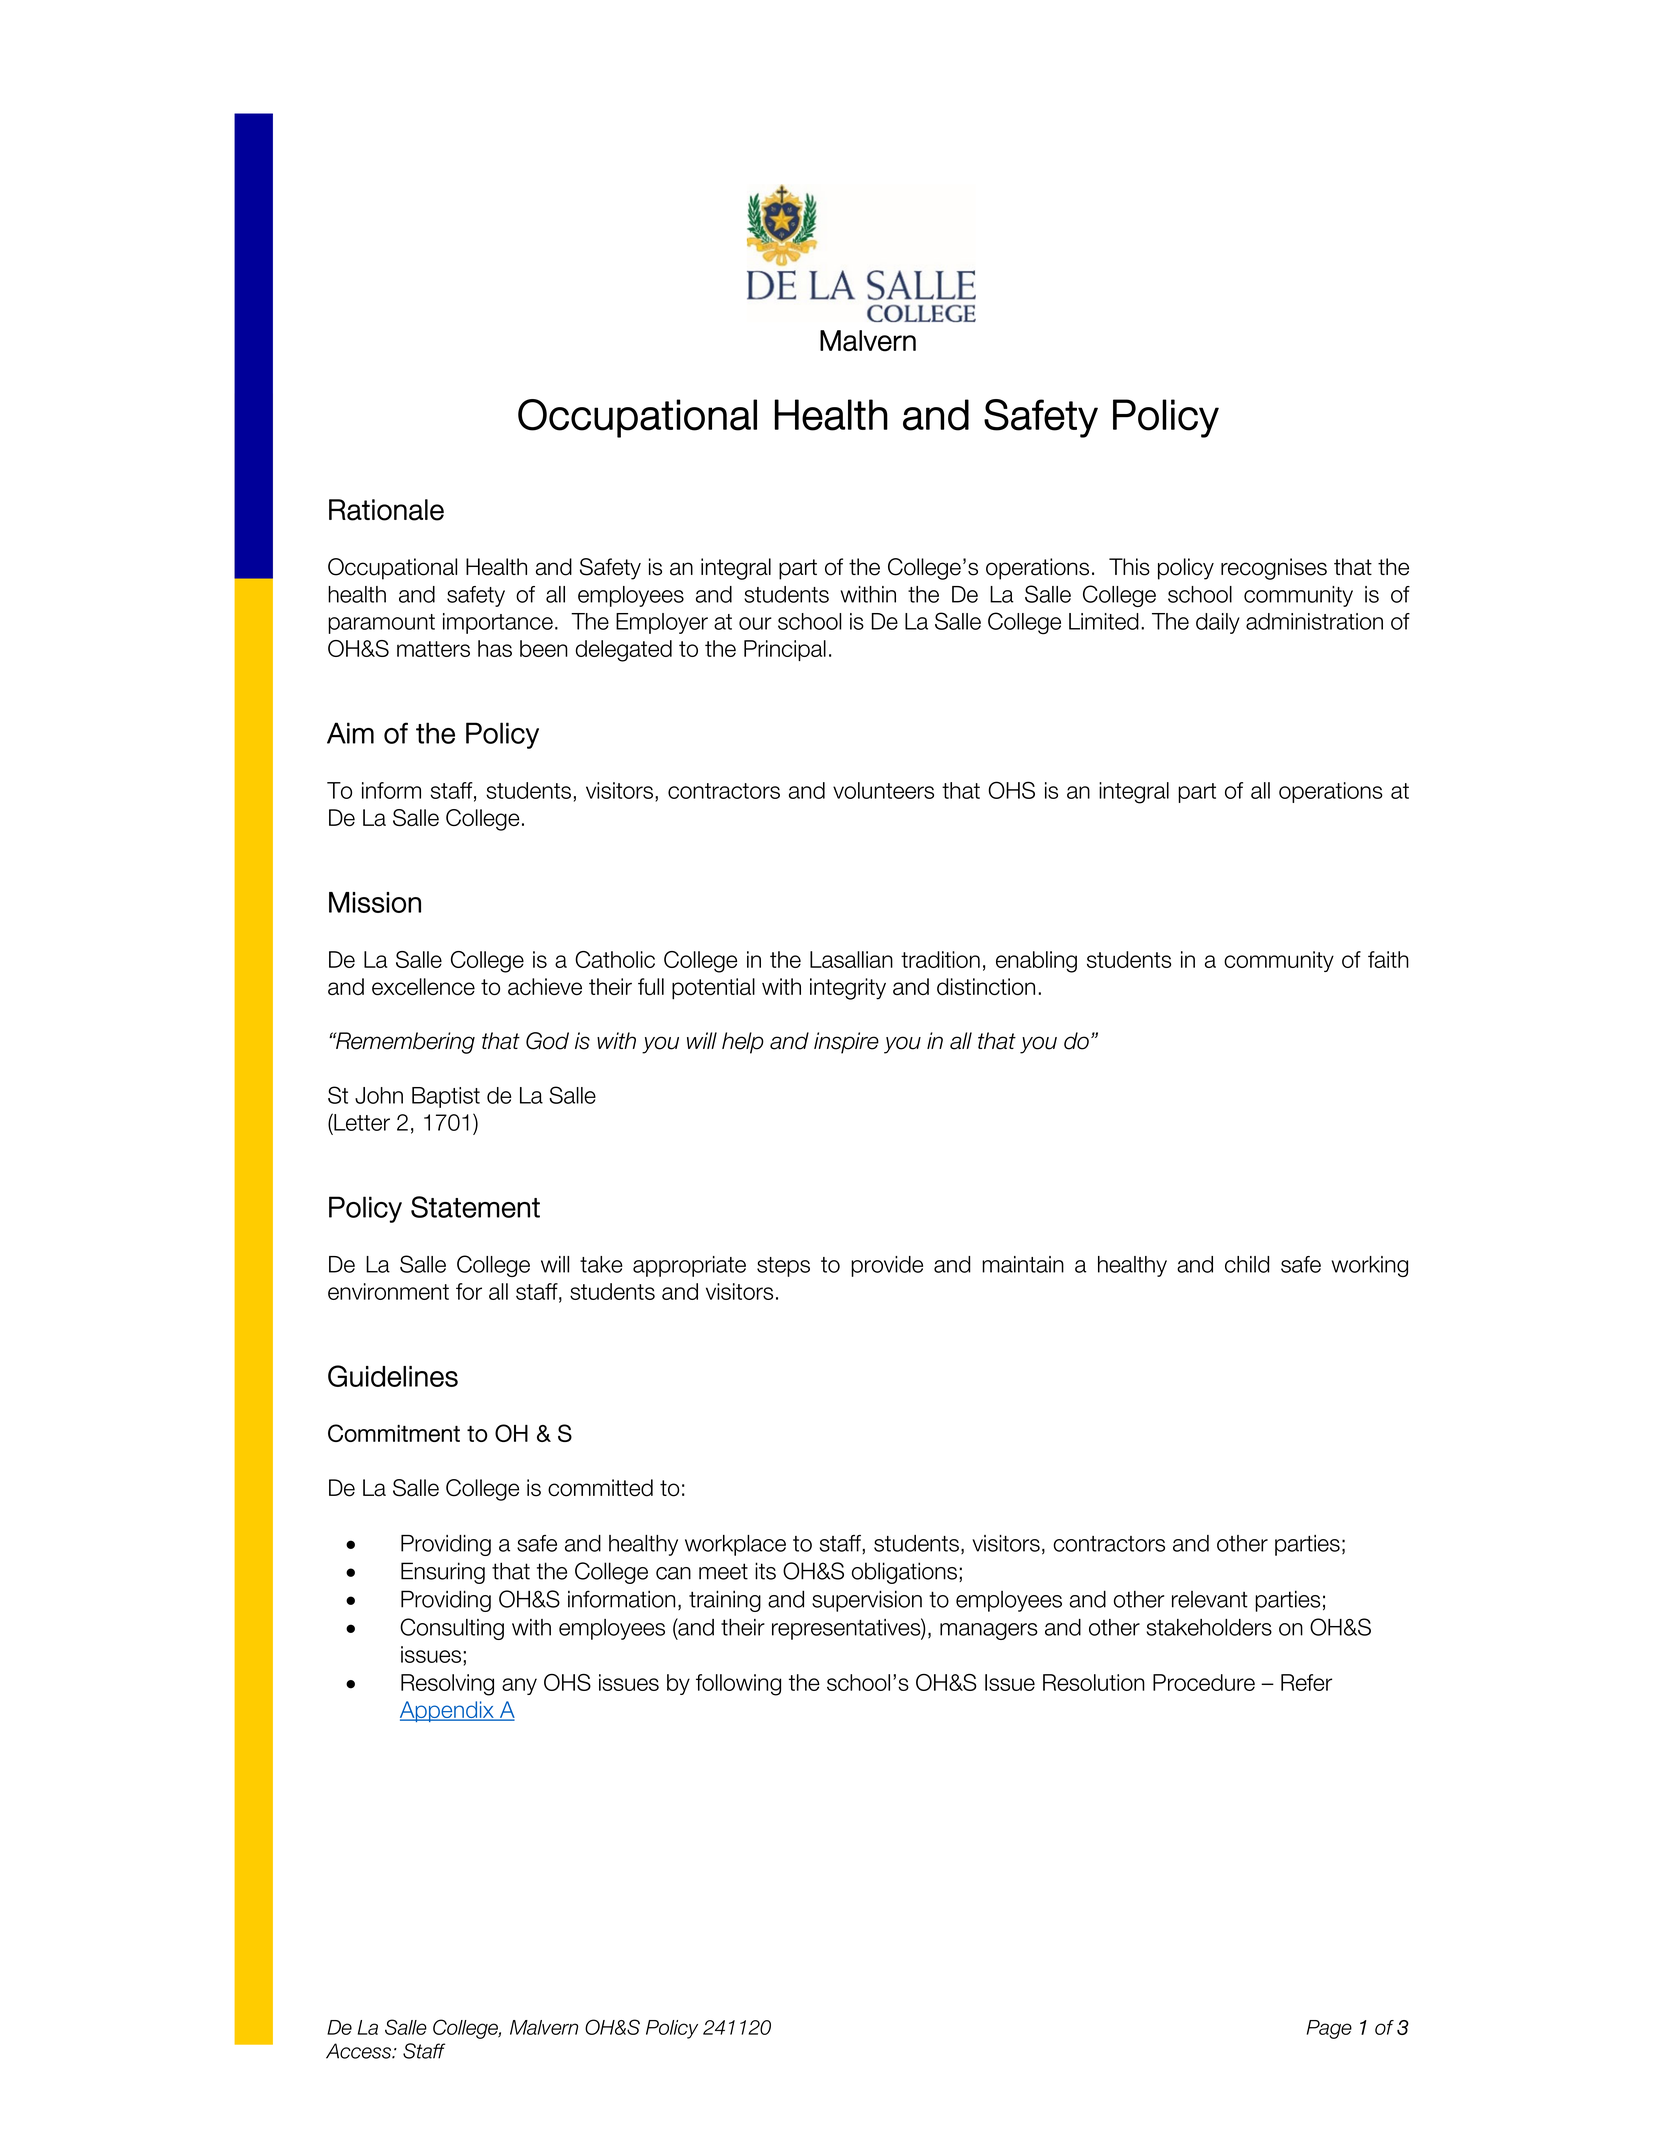 This document has width=1664, height=2153. What do you see at coordinates (738, 1685) in the document?
I see `following` at bounding box center [738, 1685].
